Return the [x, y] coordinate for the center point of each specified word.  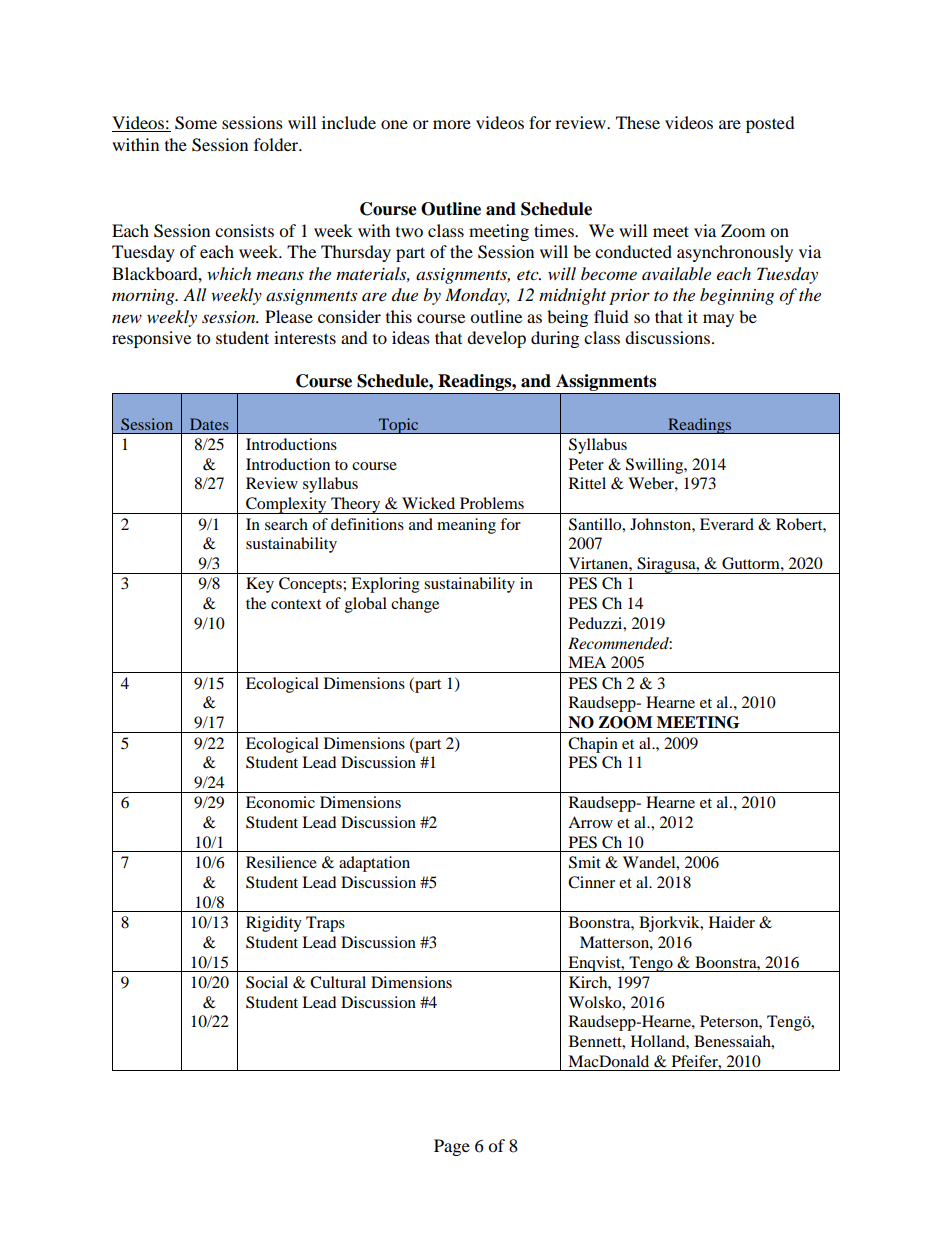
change [415, 605]
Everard [727, 524]
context [296, 604]
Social [267, 982]
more [452, 124]
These [638, 122]
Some [196, 123]
